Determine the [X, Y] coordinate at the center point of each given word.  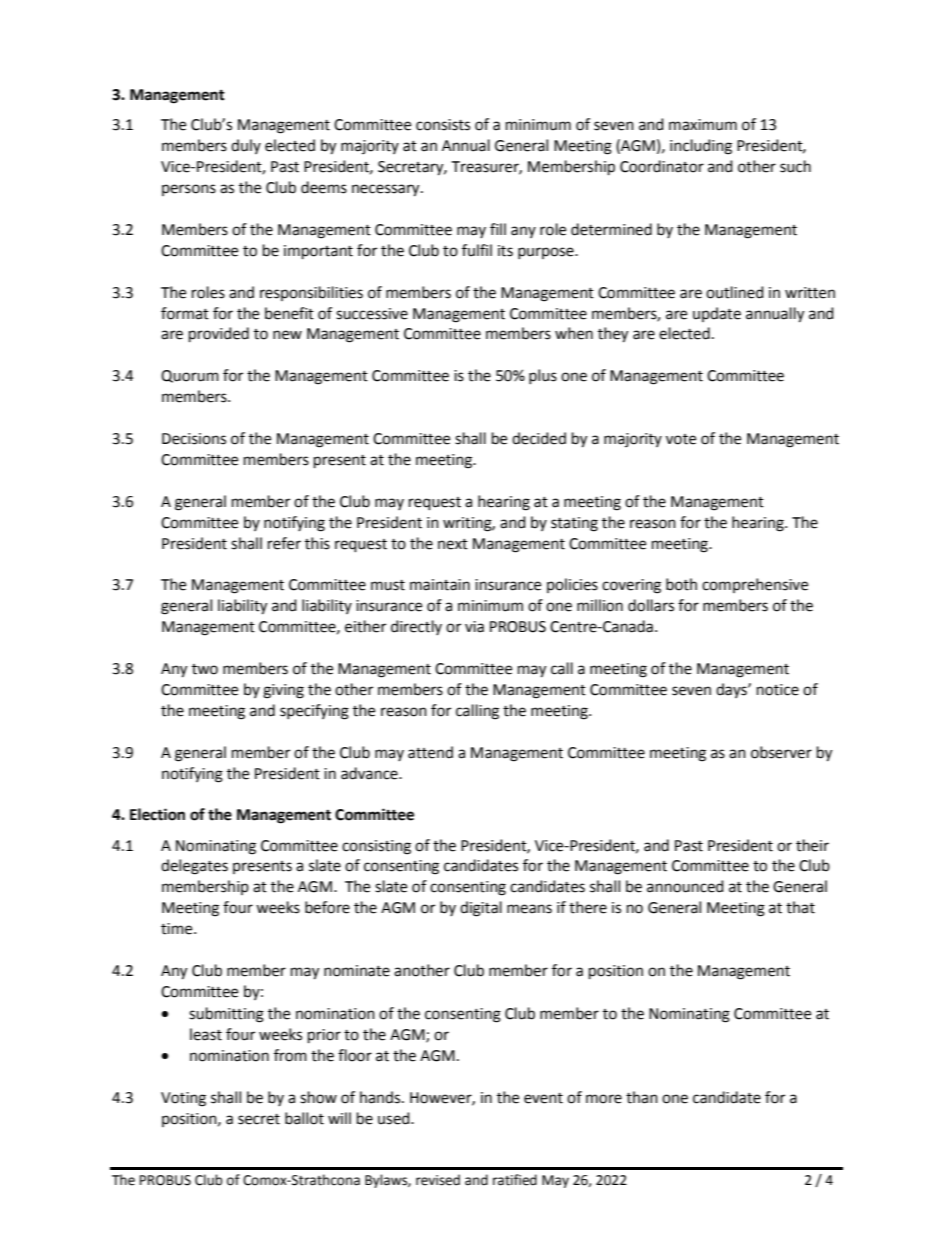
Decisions [194, 439]
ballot [304, 1118]
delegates [194, 867]
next [453, 544]
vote [681, 439]
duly [246, 146]
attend [430, 752]
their [812, 845]
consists [443, 125]
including [701, 147]
